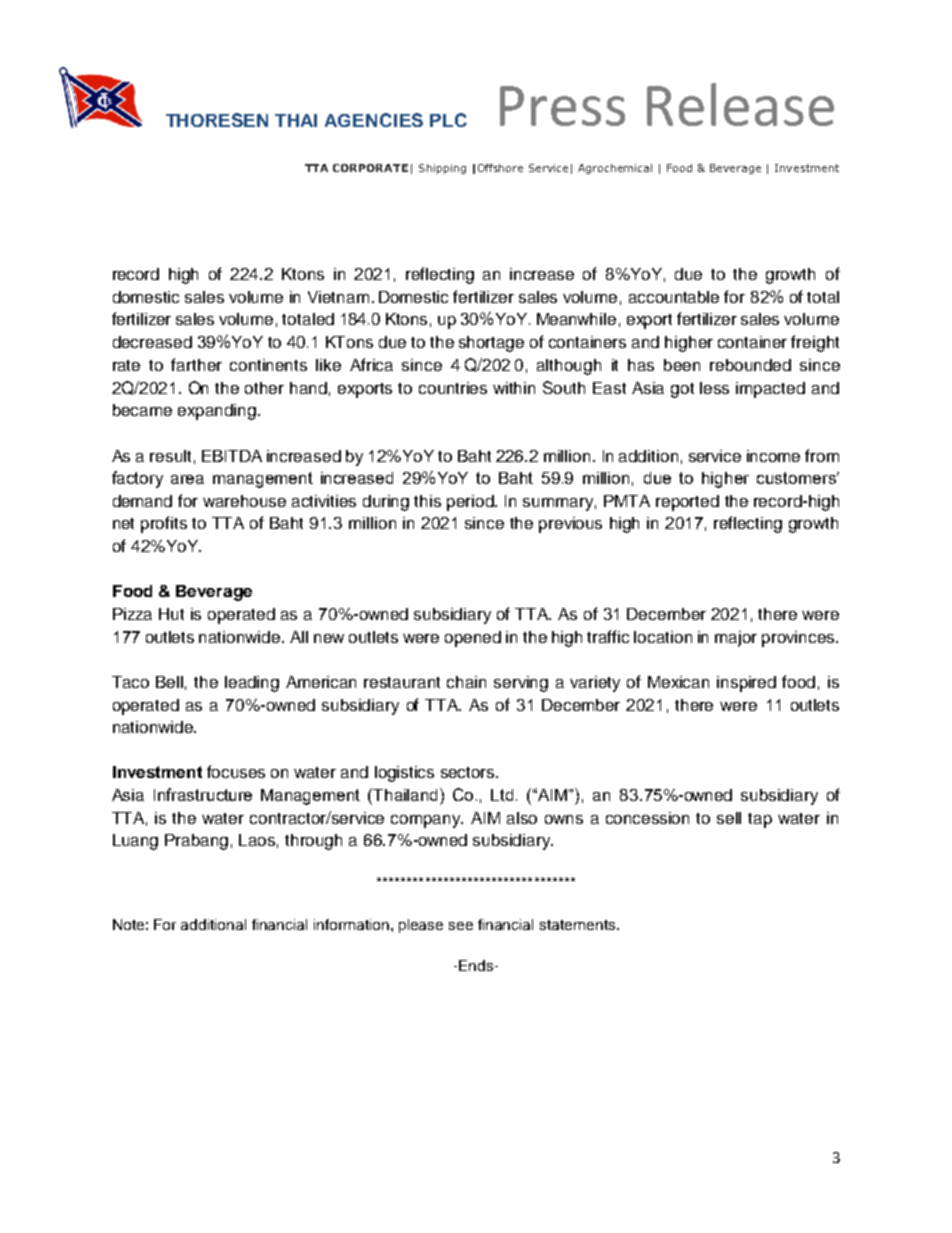 The width and height of the screenshot is (952, 1233). I want to click on Prabang, so click(196, 842).
